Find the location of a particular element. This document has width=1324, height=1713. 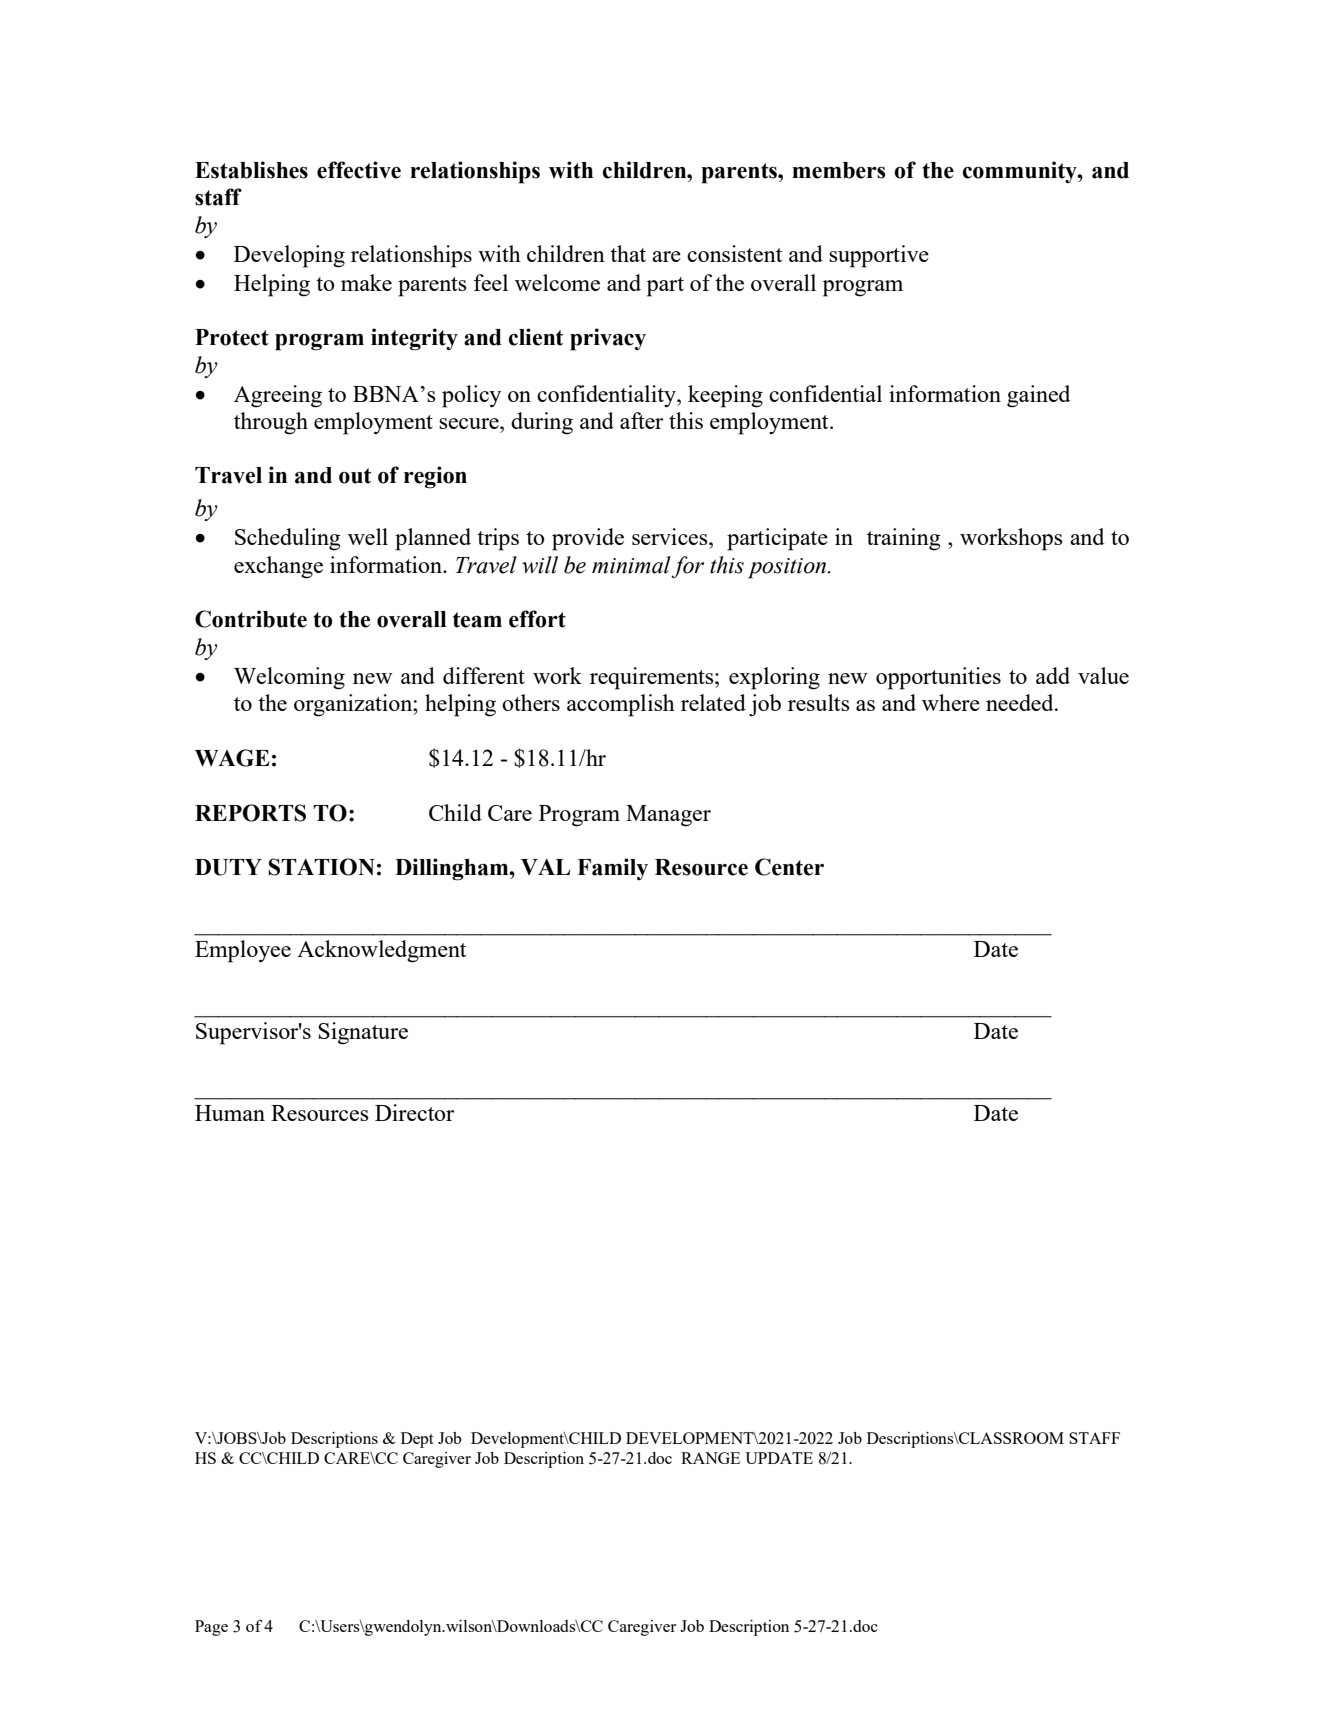

Center is located at coordinates (789, 867).
